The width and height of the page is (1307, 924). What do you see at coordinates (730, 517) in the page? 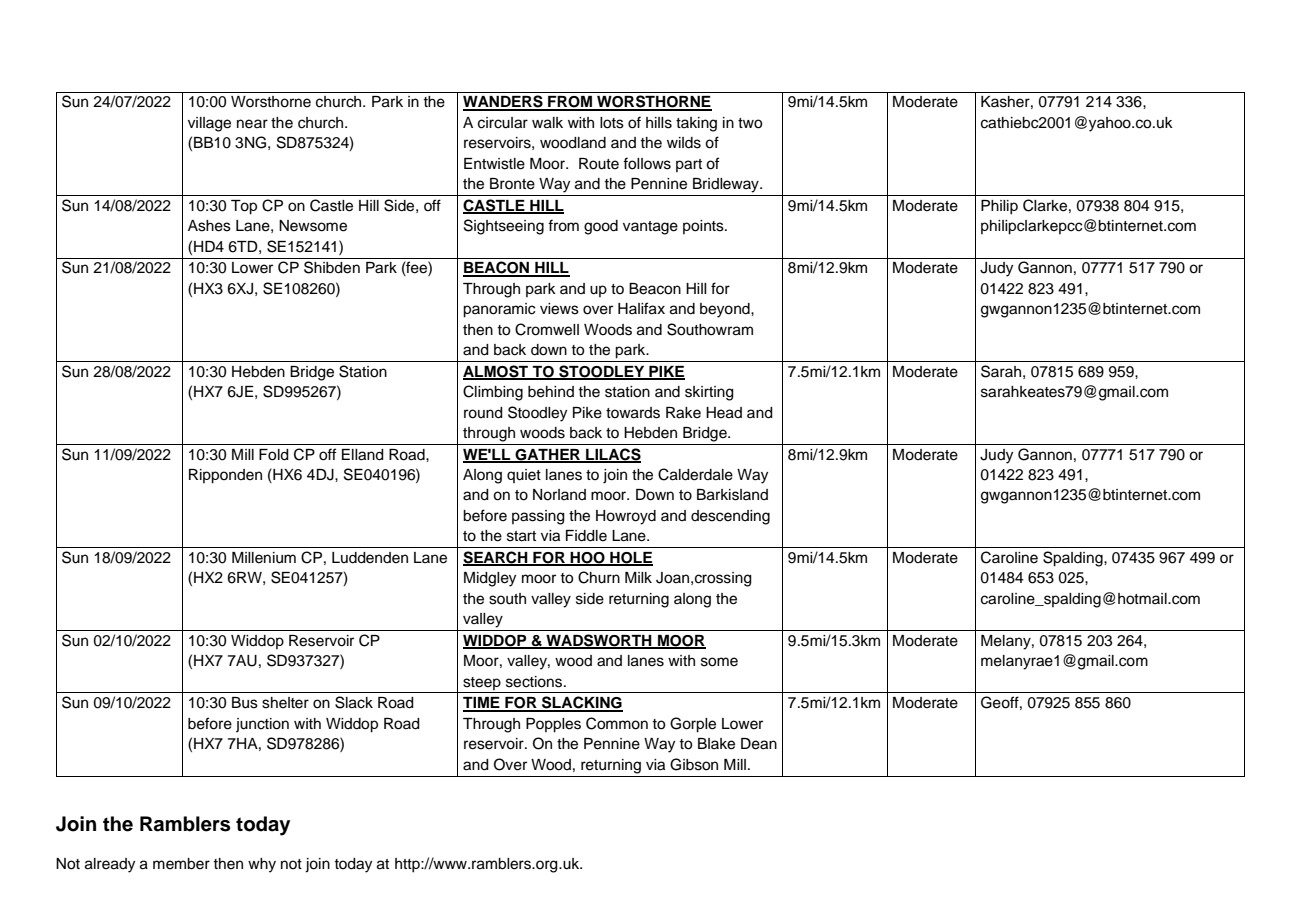
I see `descending` at bounding box center [730, 517].
